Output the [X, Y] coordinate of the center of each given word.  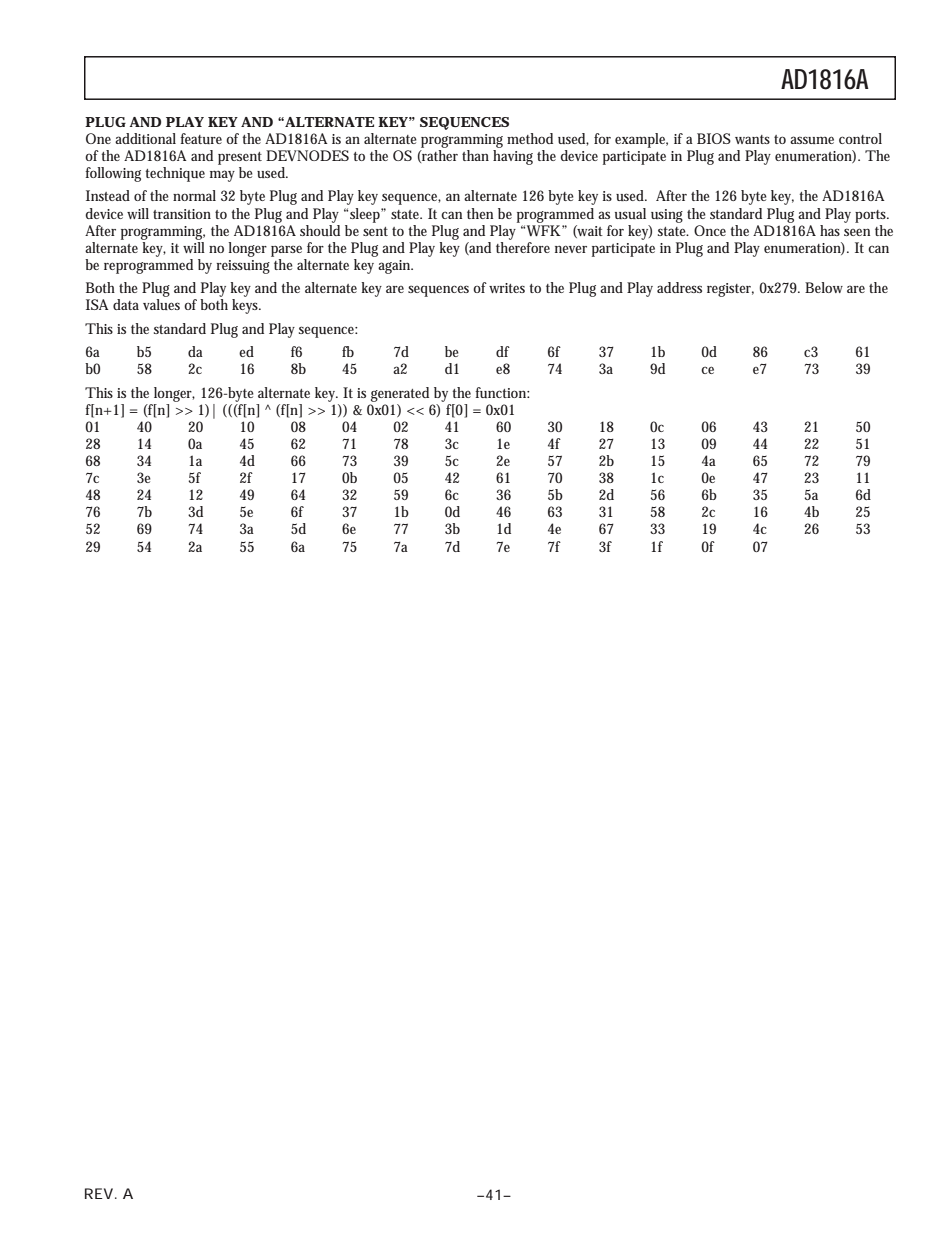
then [480, 213]
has [830, 230]
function [501, 392]
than [475, 155]
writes [507, 288]
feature [201, 138]
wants [752, 139]
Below [824, 287]
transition [182, 214]
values [161, 304]
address [679, 287]
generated [400, 394]
